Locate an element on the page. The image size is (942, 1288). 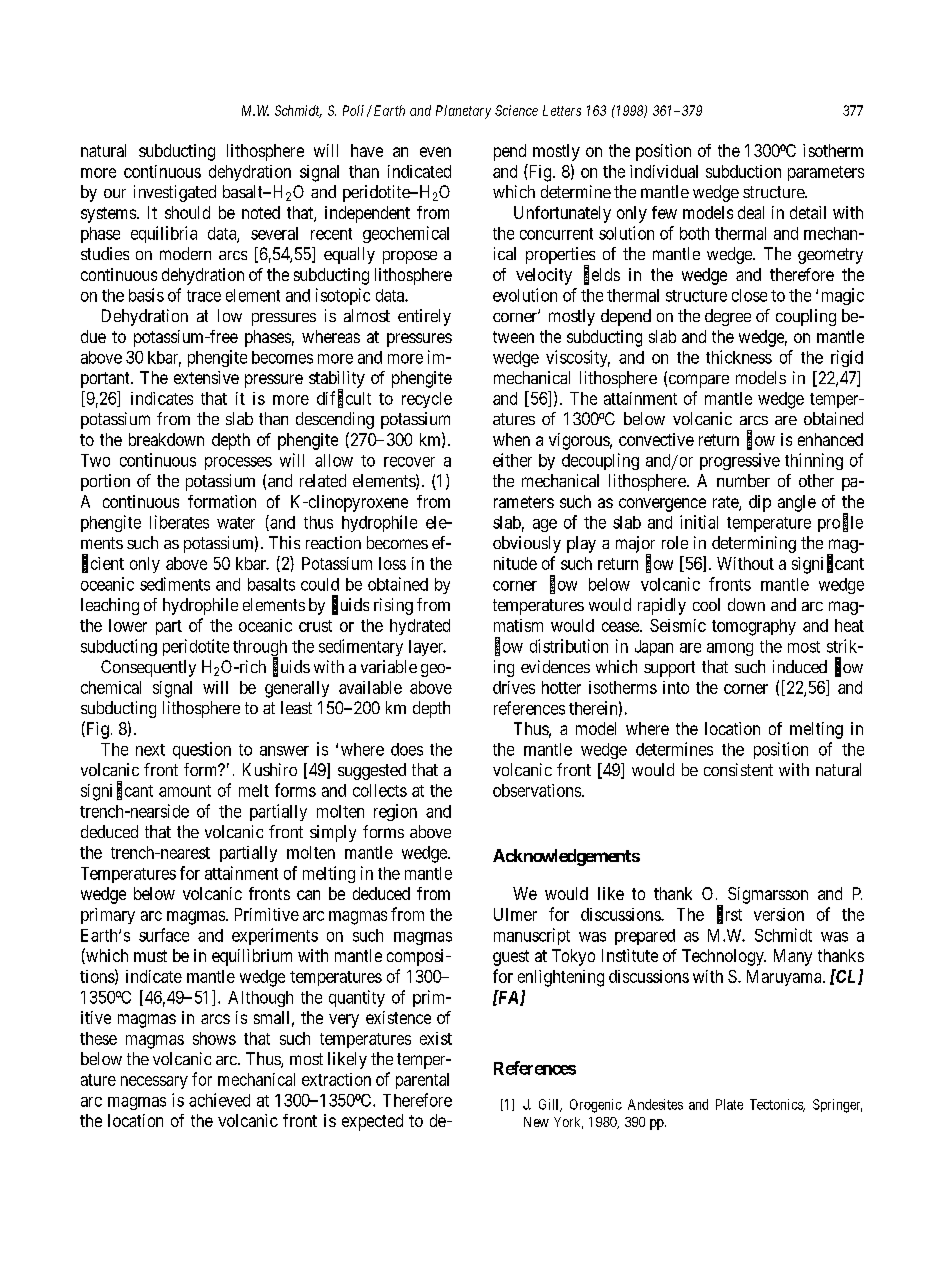
processes is located at coordinates (238, 463).
